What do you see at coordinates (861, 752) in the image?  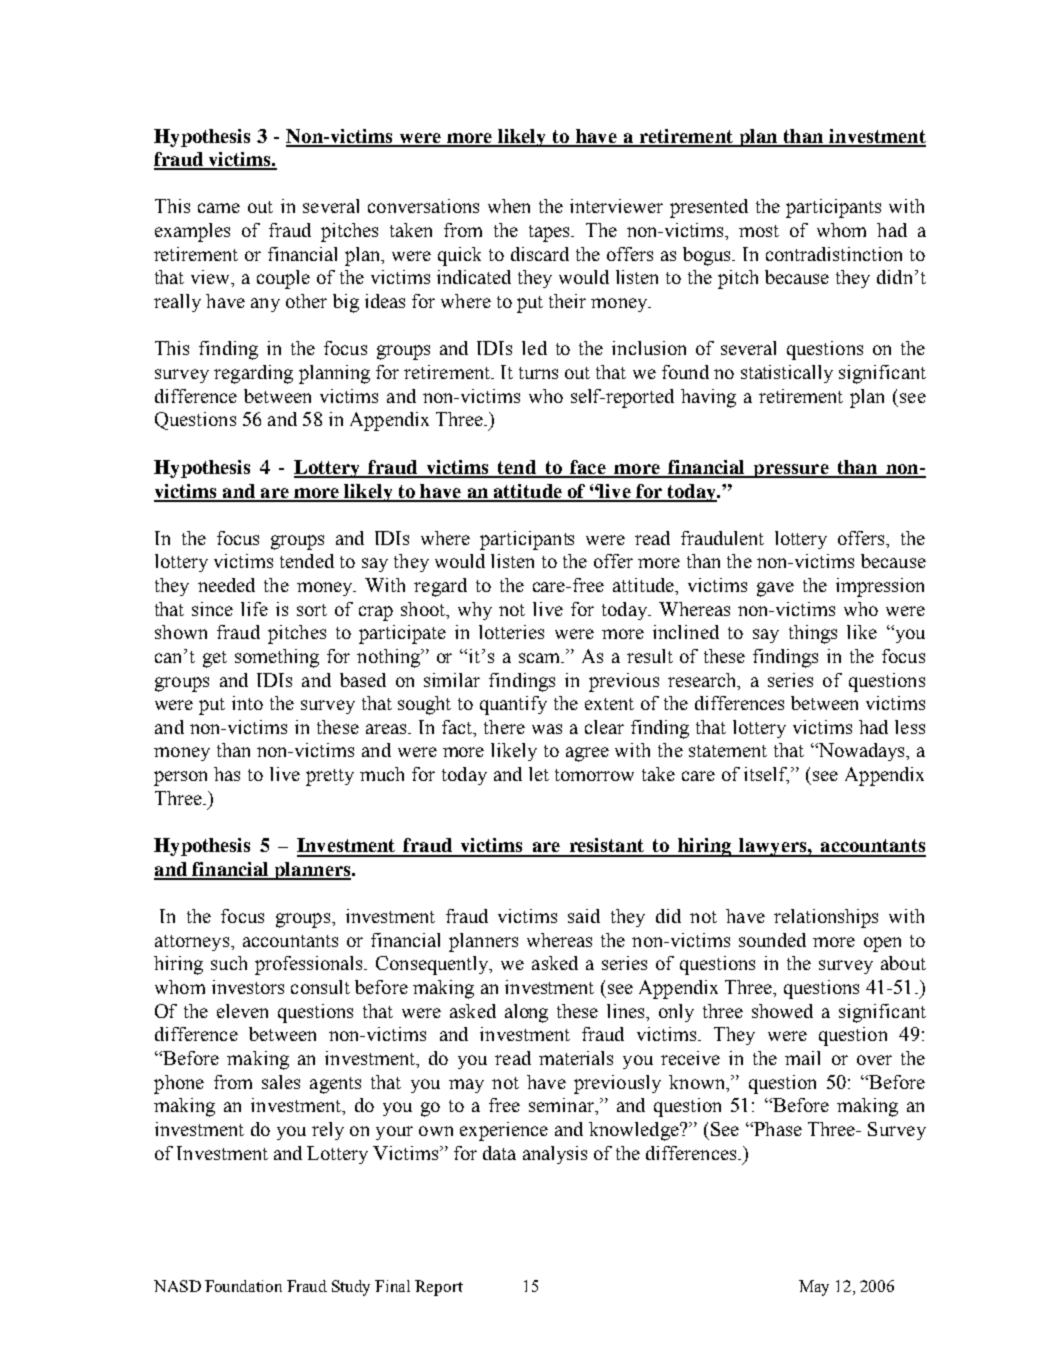 I see `Nowadays` at bounding box center [861, 752].
